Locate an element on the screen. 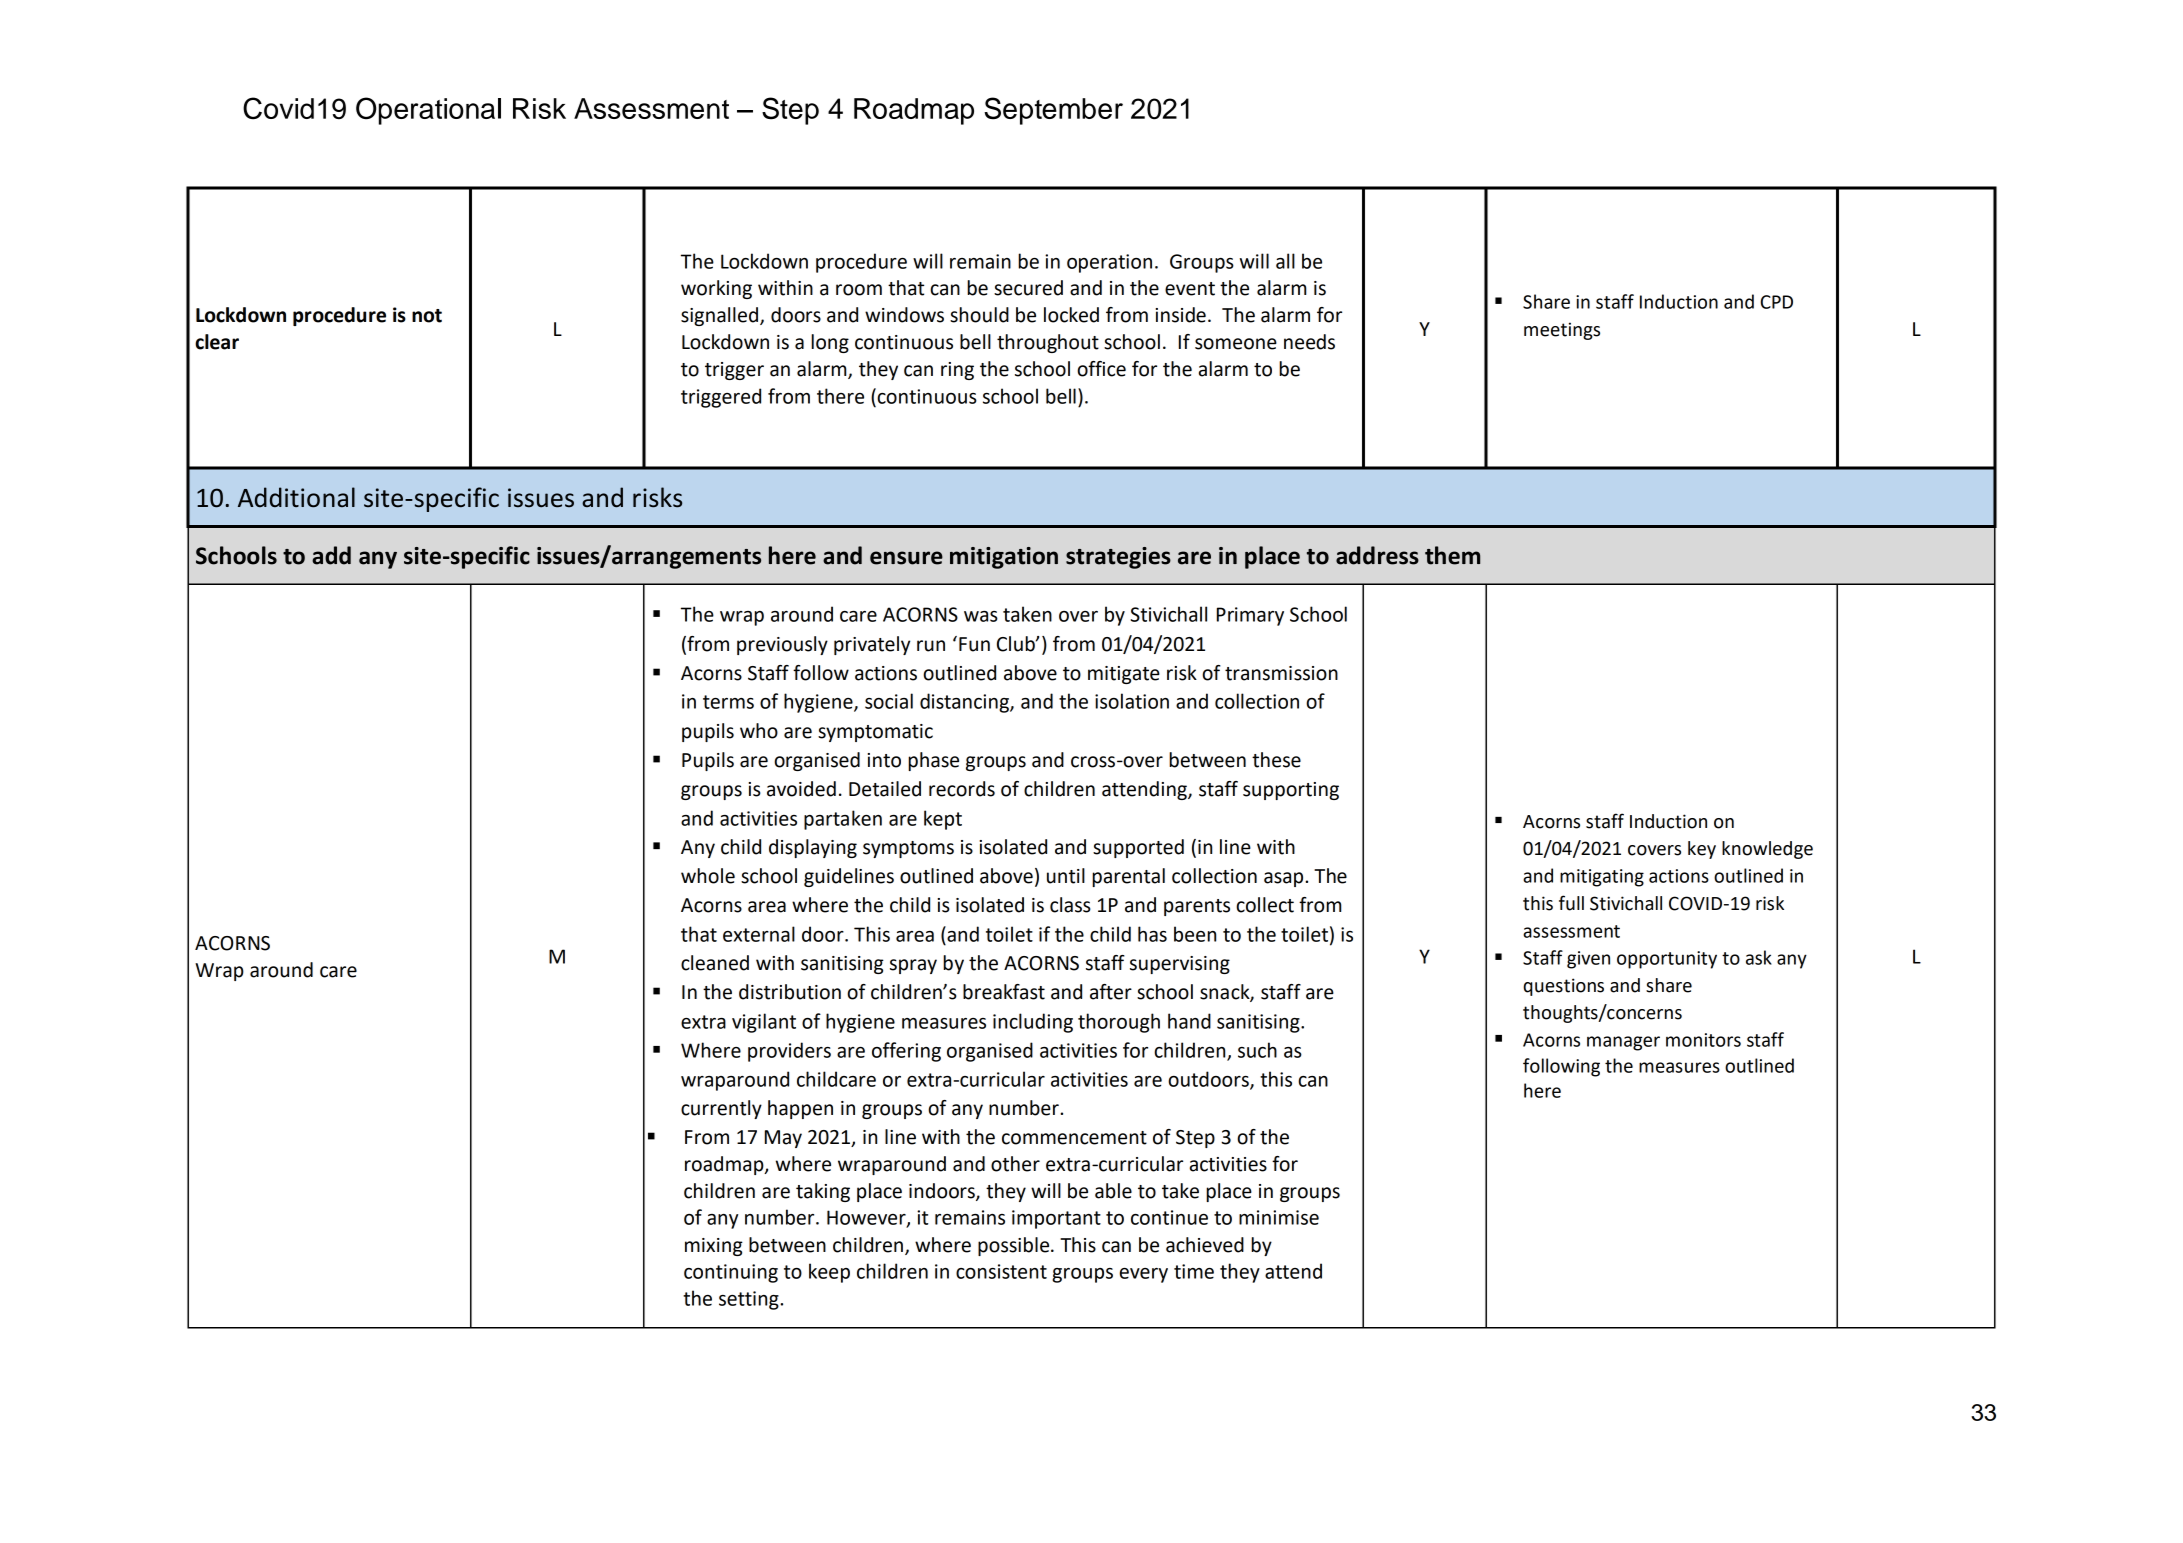 The image size is (2183, 1543). September is located at coordinates (1053, 111).
